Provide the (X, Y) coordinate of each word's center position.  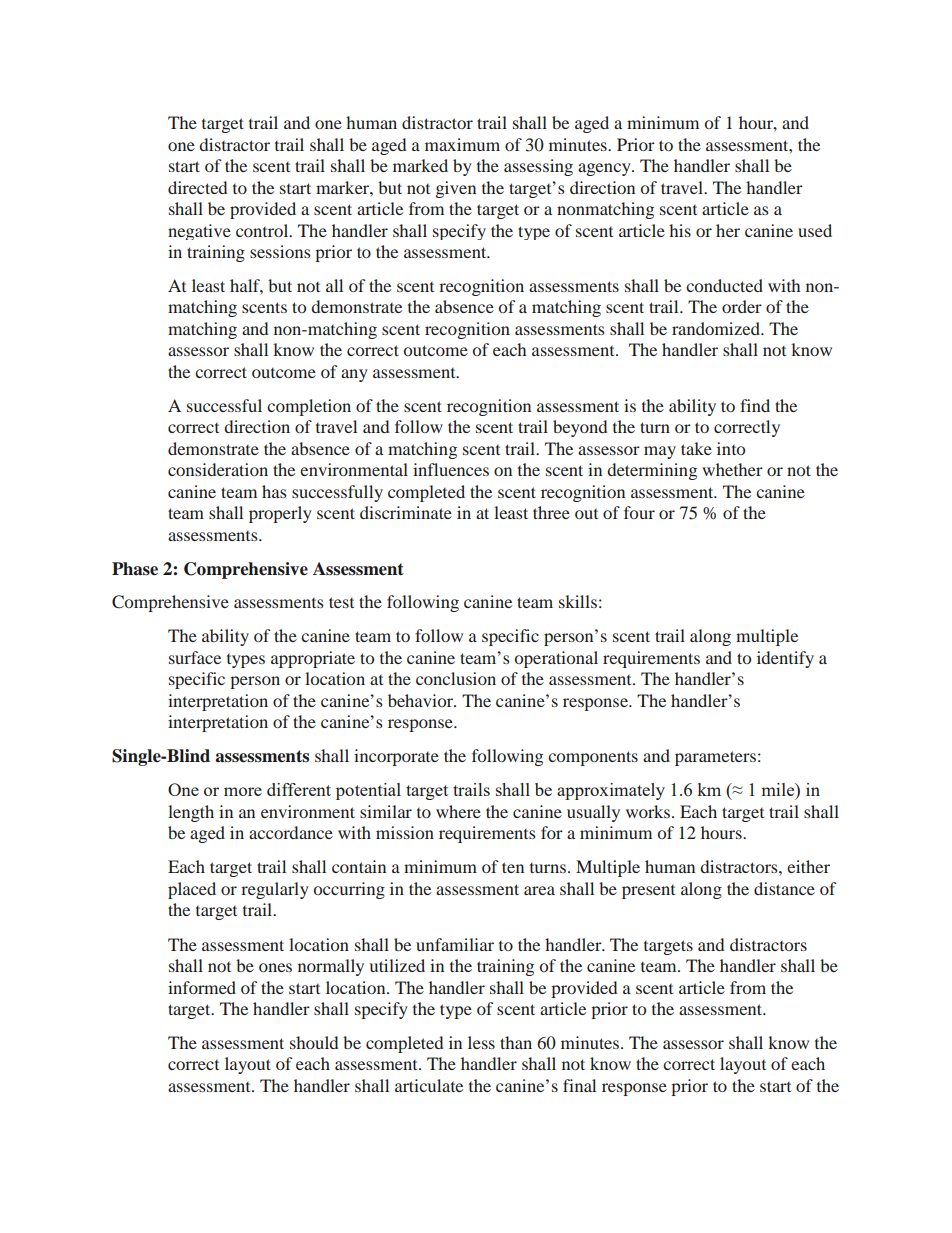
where (458, 811)
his (680, 230)
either (808, 866)
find (755, 405)
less (481, 1042)
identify (785, 659)
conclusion (456, 678)
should (314, 1042)
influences (451, 469)
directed (197, 187)
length (191, 813)
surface (195, 657)
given (456, 189)
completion (309, 407)
